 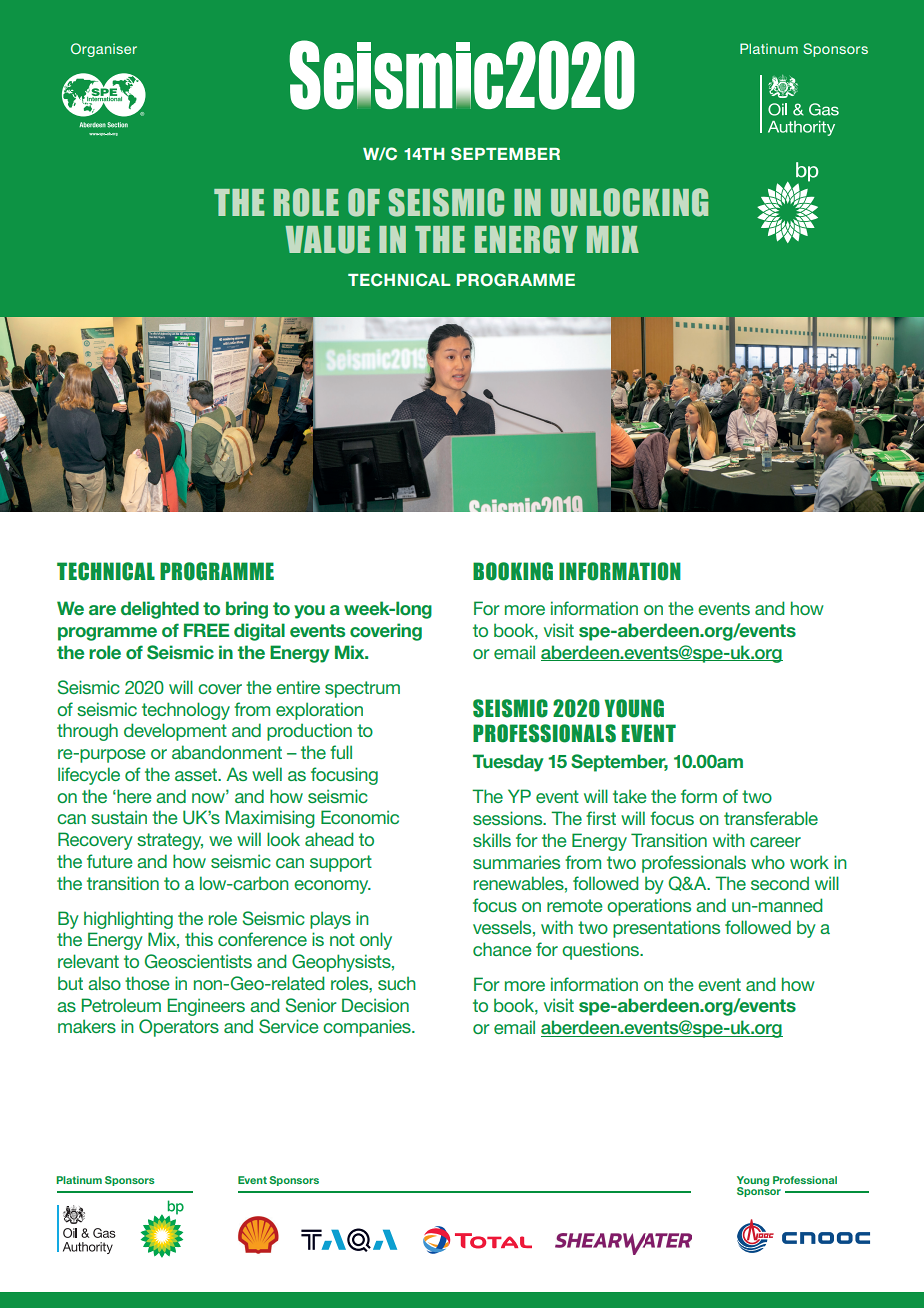 I want to click on FREE, so click(x=206, y=630).
